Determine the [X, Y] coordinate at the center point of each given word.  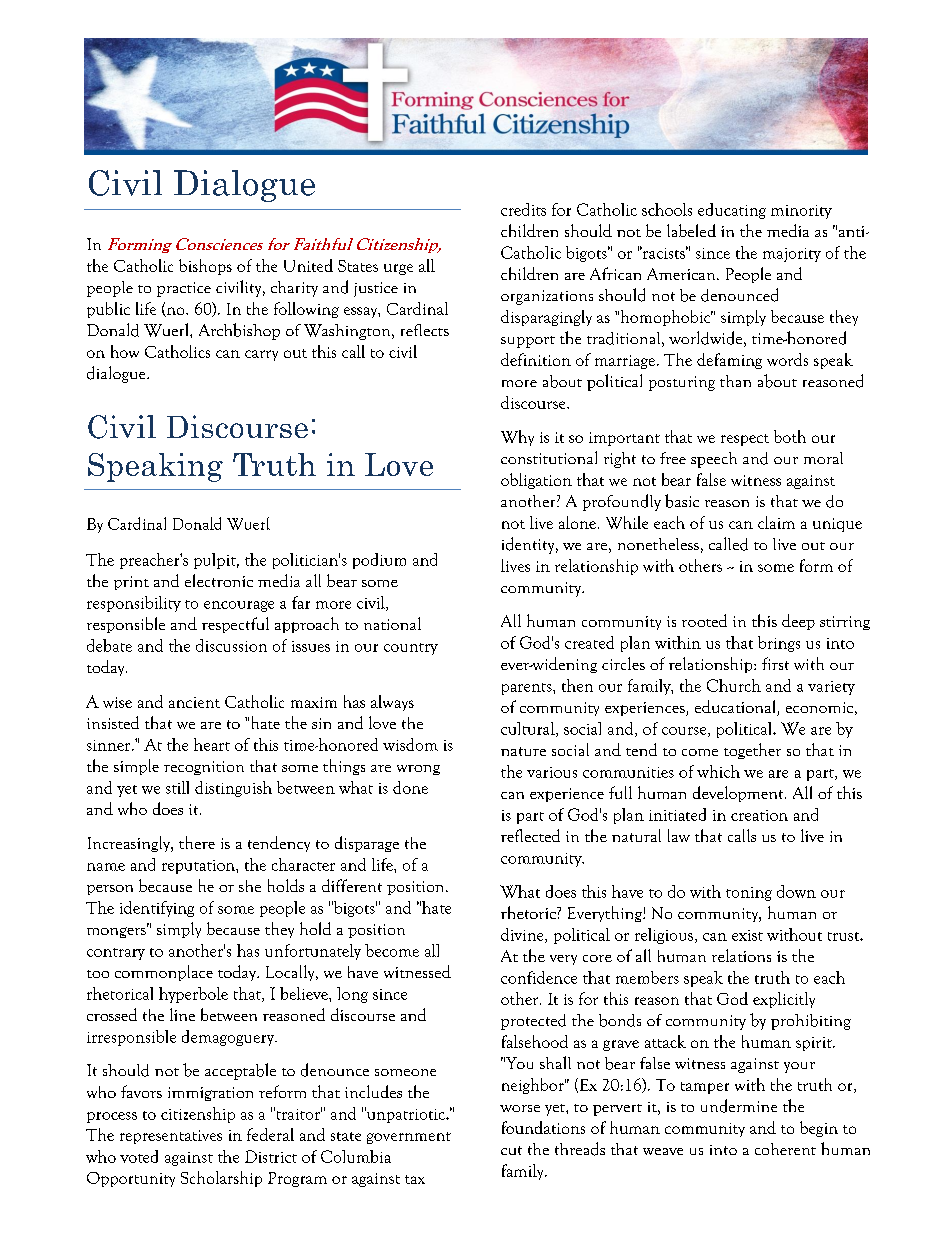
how [125, 351]
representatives [171, 1137]
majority [792, 255]
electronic [219, 580]
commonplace [164, 973]
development [739, 794]
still [177, 787]
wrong [418, 770]
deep [798, 622]
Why [517, 438]
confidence [539, 977]
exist [747, 935]
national [392, 623]
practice [184, 289]
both [790, 436]
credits [523, 209]
